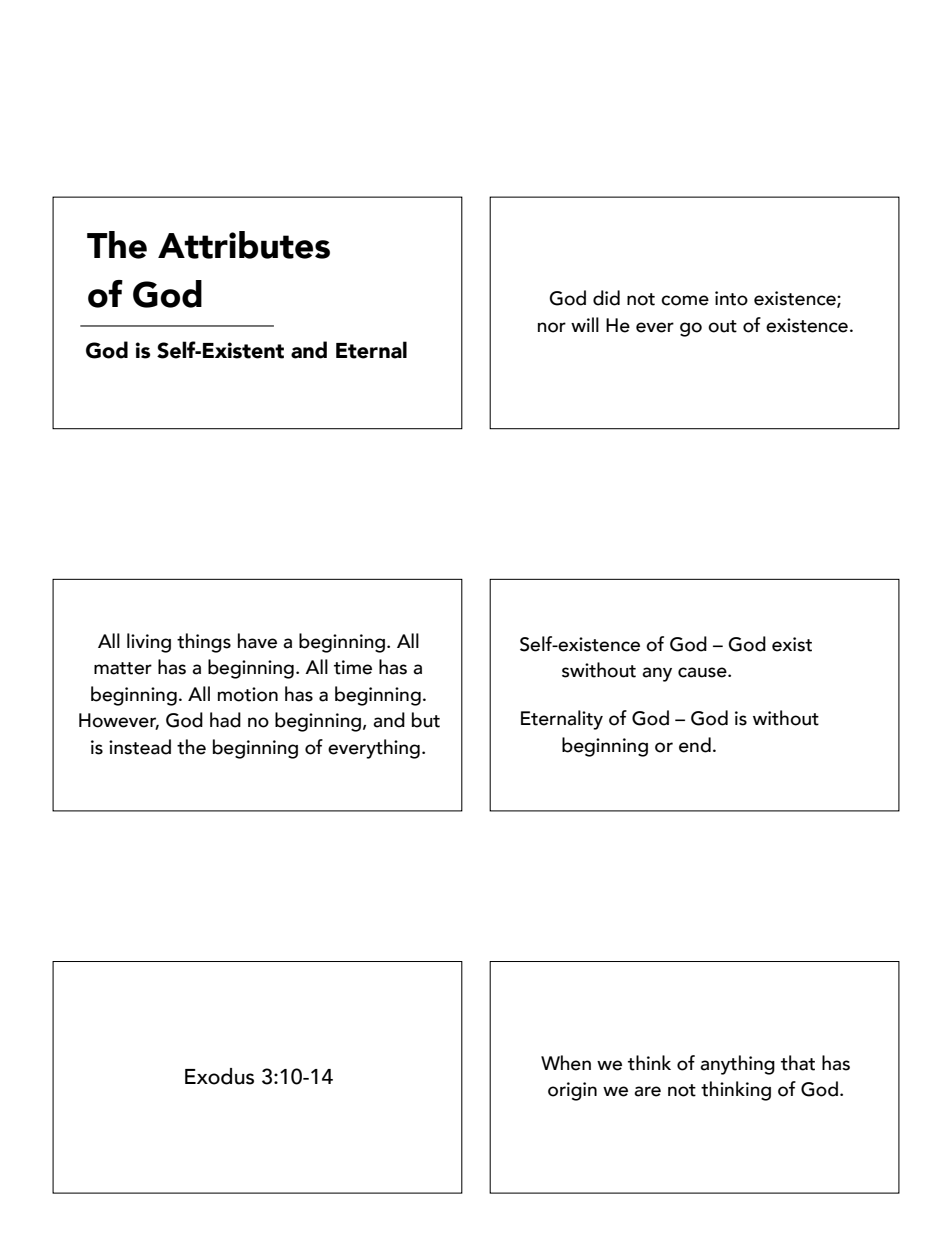  What do you see at coordinates (204, 643) in the screenshot?
I see `things` at bounding box center [204, 643].
